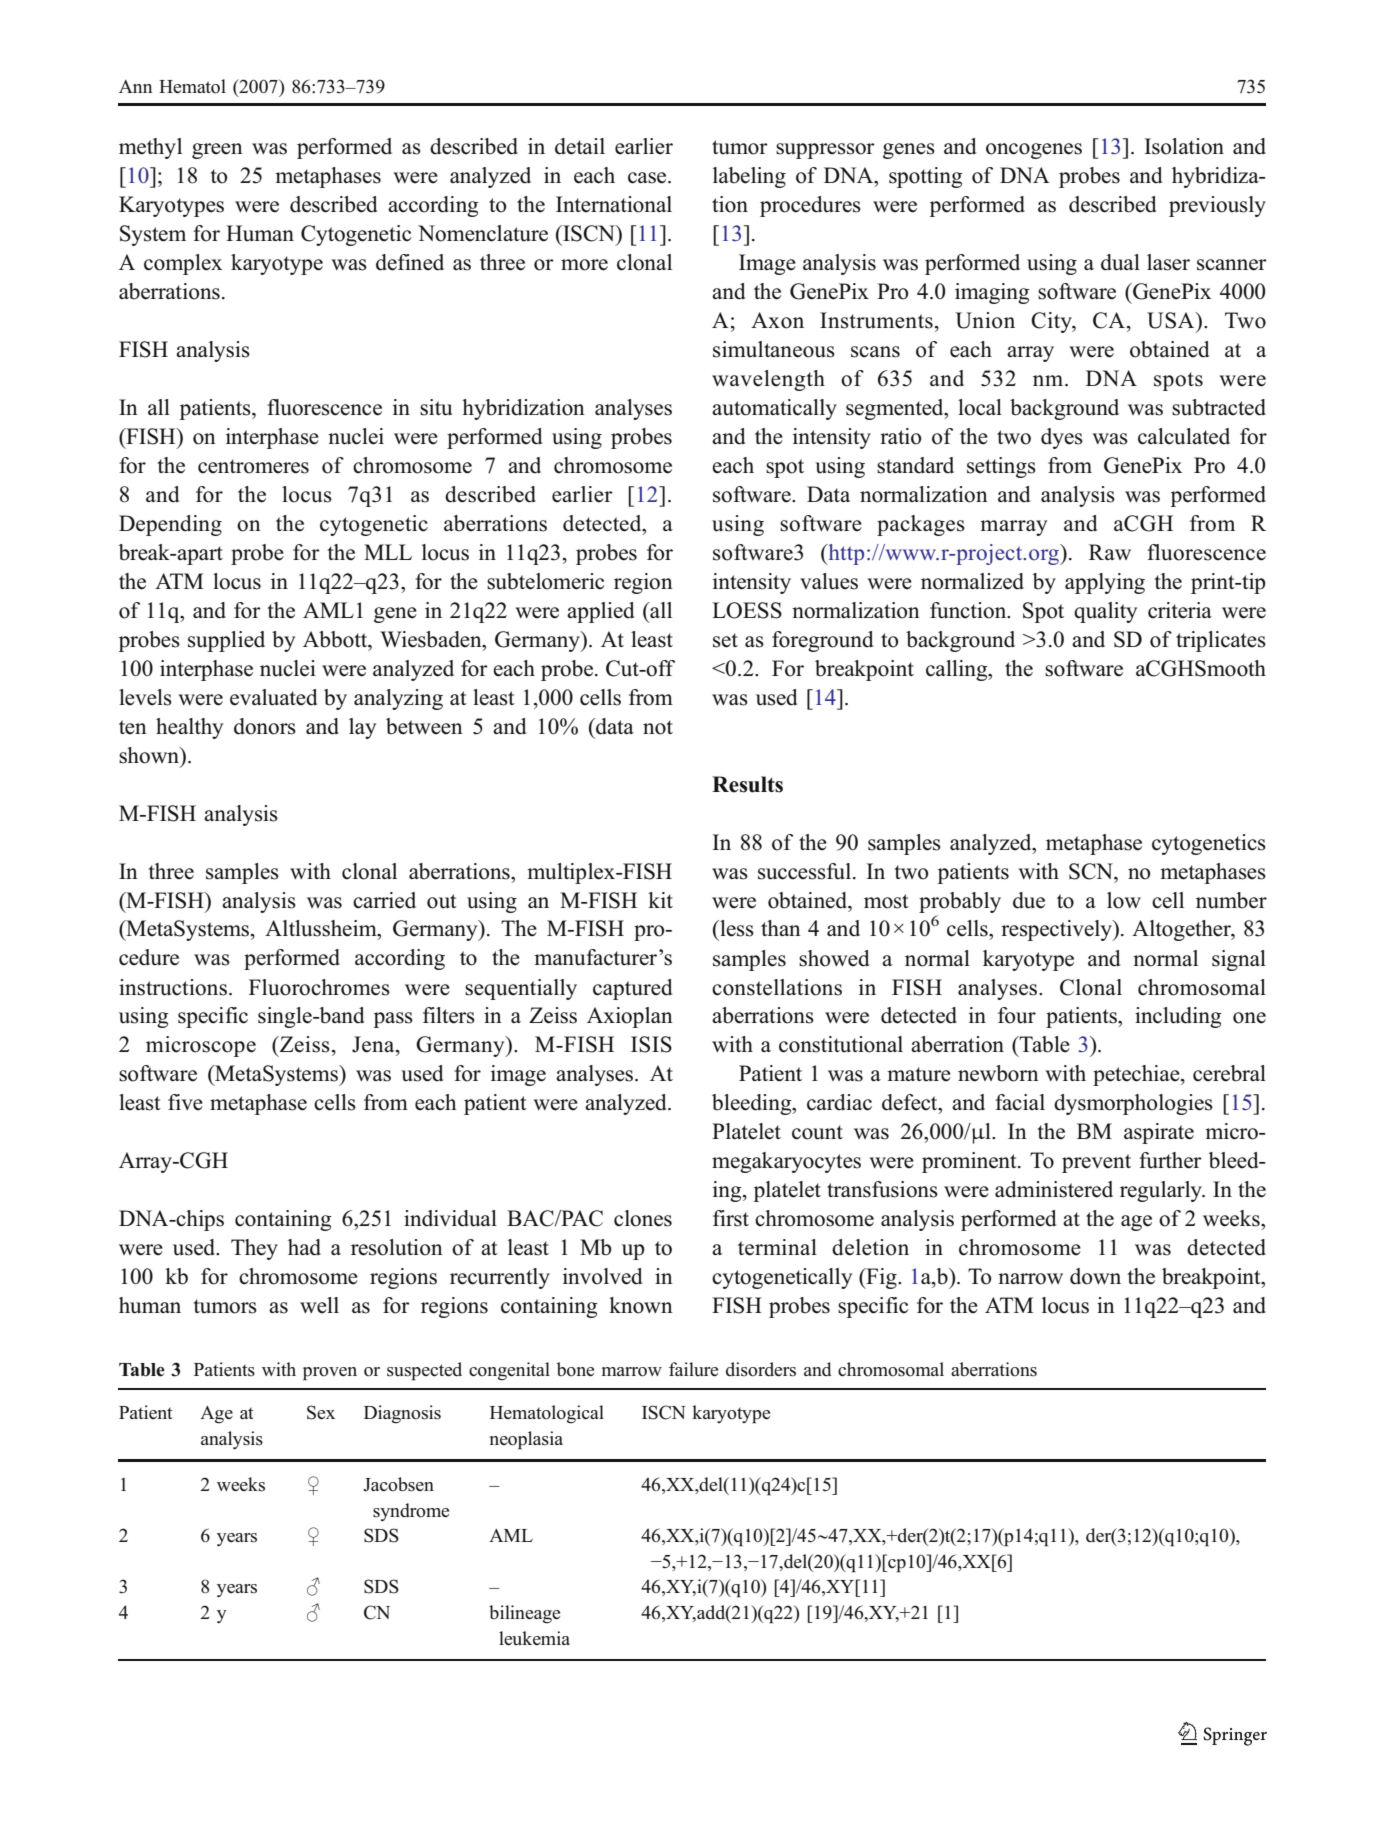  Describe the element at coordinates (1217, 206) in the document. I see `previously` at that location.
